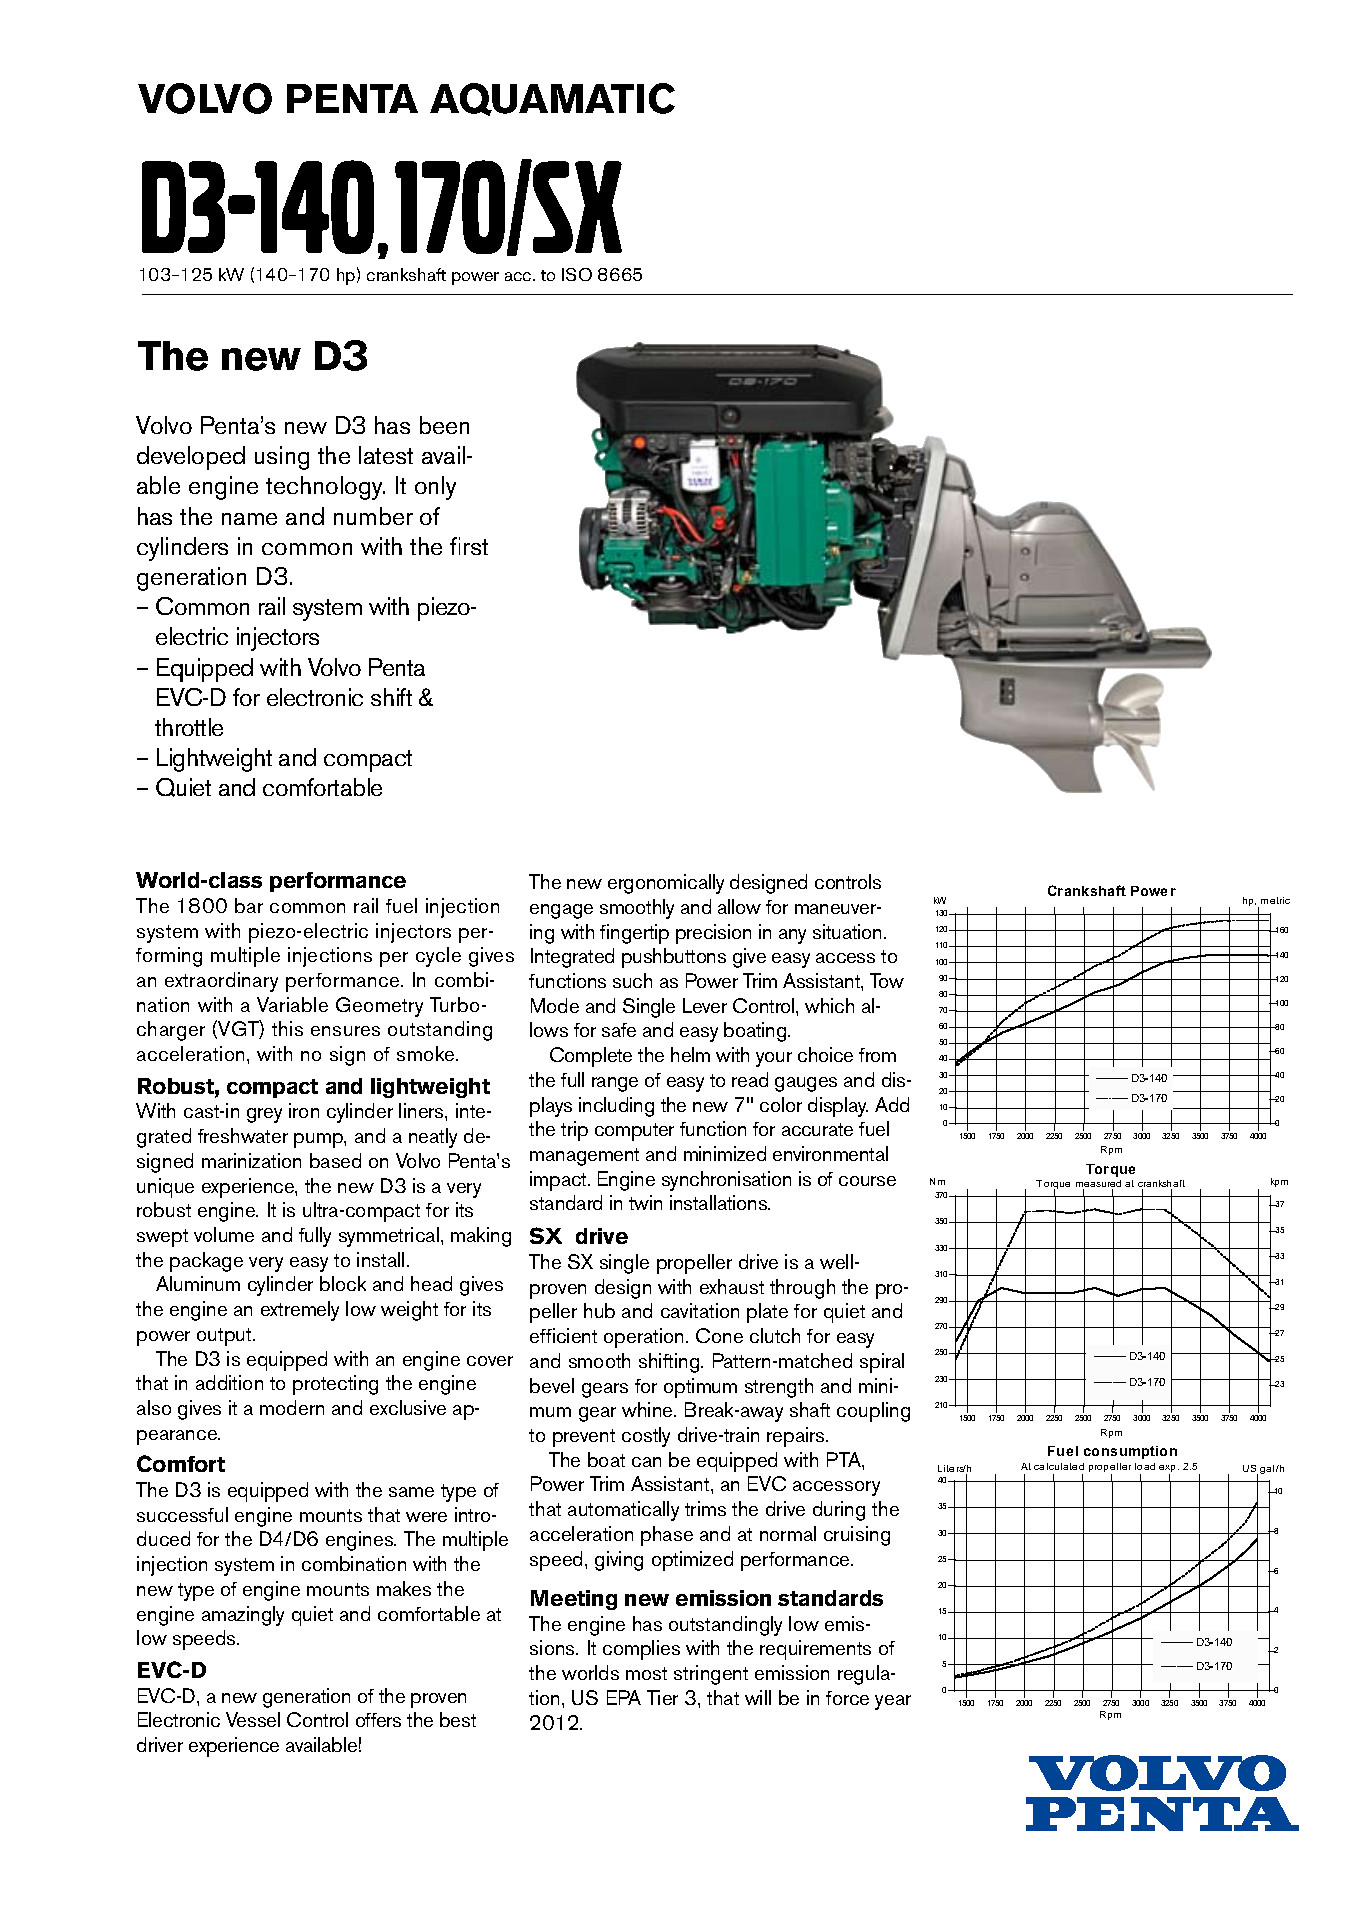 This page has width=1362, height=1926. I want to click on Cone, so click(719, 1335).
